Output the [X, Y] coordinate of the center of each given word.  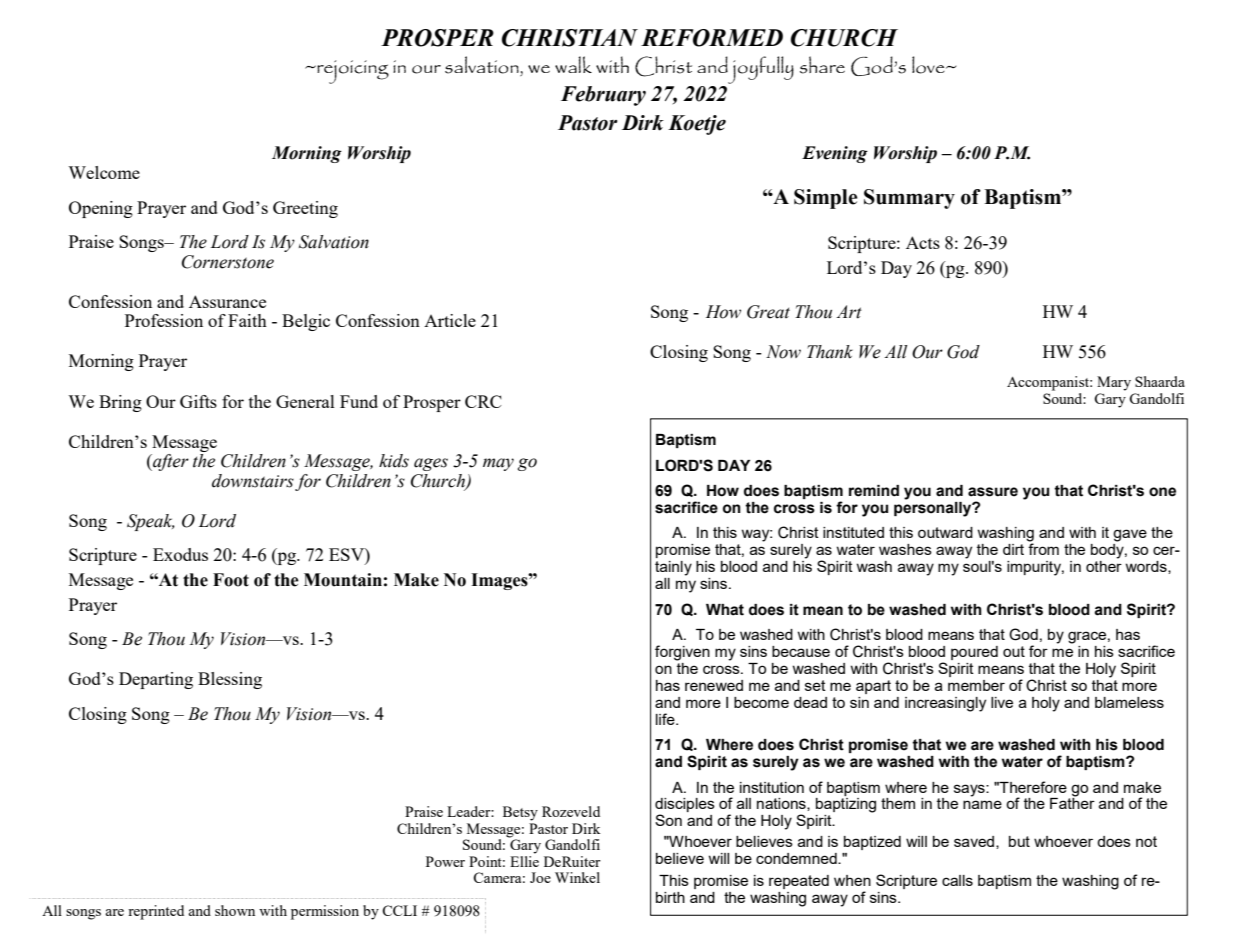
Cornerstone [228, 262]
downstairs [253, 481]
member [976, 685]
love [929, 65]
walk [573, 64]
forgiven [682, 653]
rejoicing [352, 72]
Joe [540, 877]
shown [235, 910]
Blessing [230, 680]
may [498, 464]
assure [993, 492]
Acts [923, 242]
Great [768, 312]
